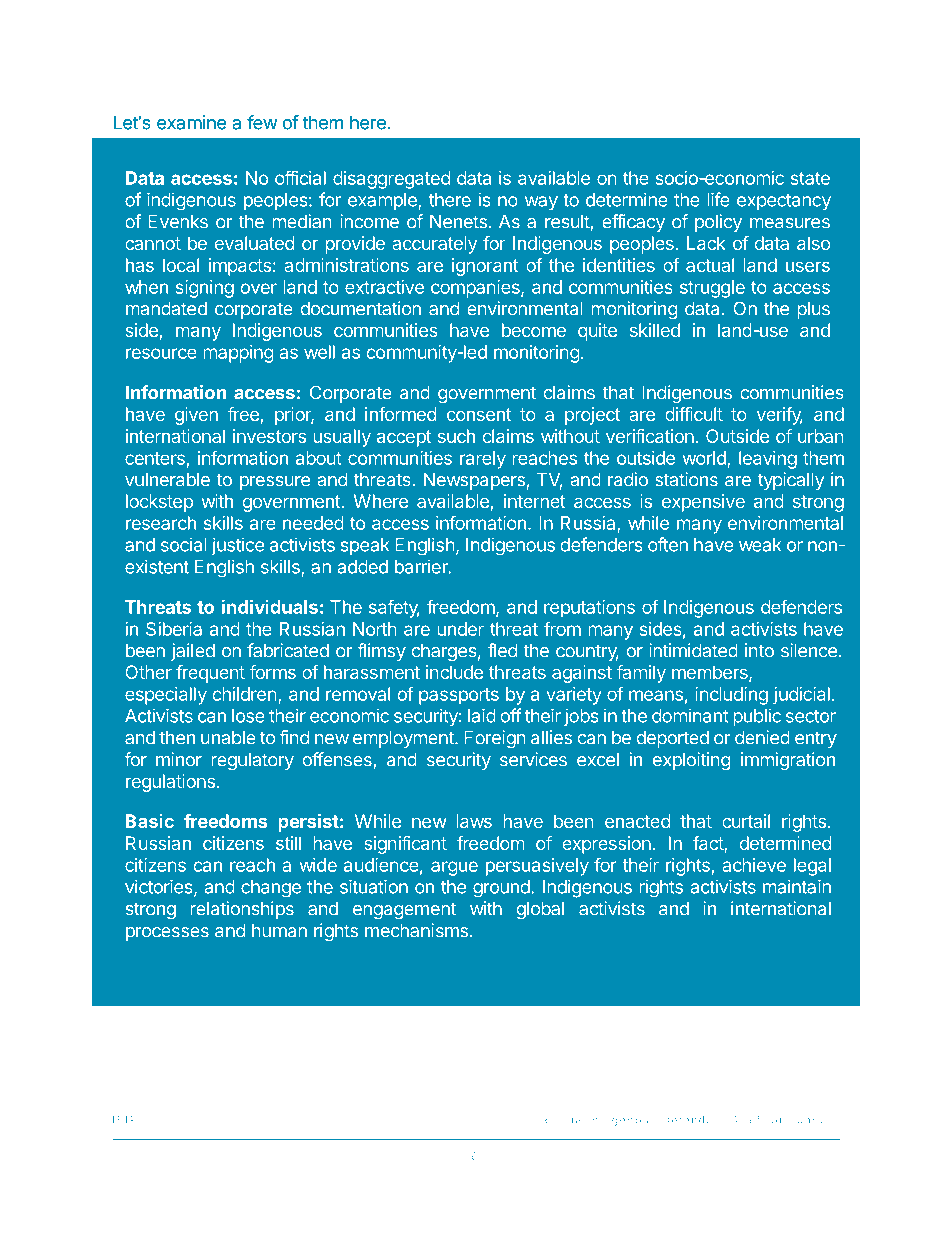 This page has width=952, height=1233. I want to click on justice, so click(238, 546).
